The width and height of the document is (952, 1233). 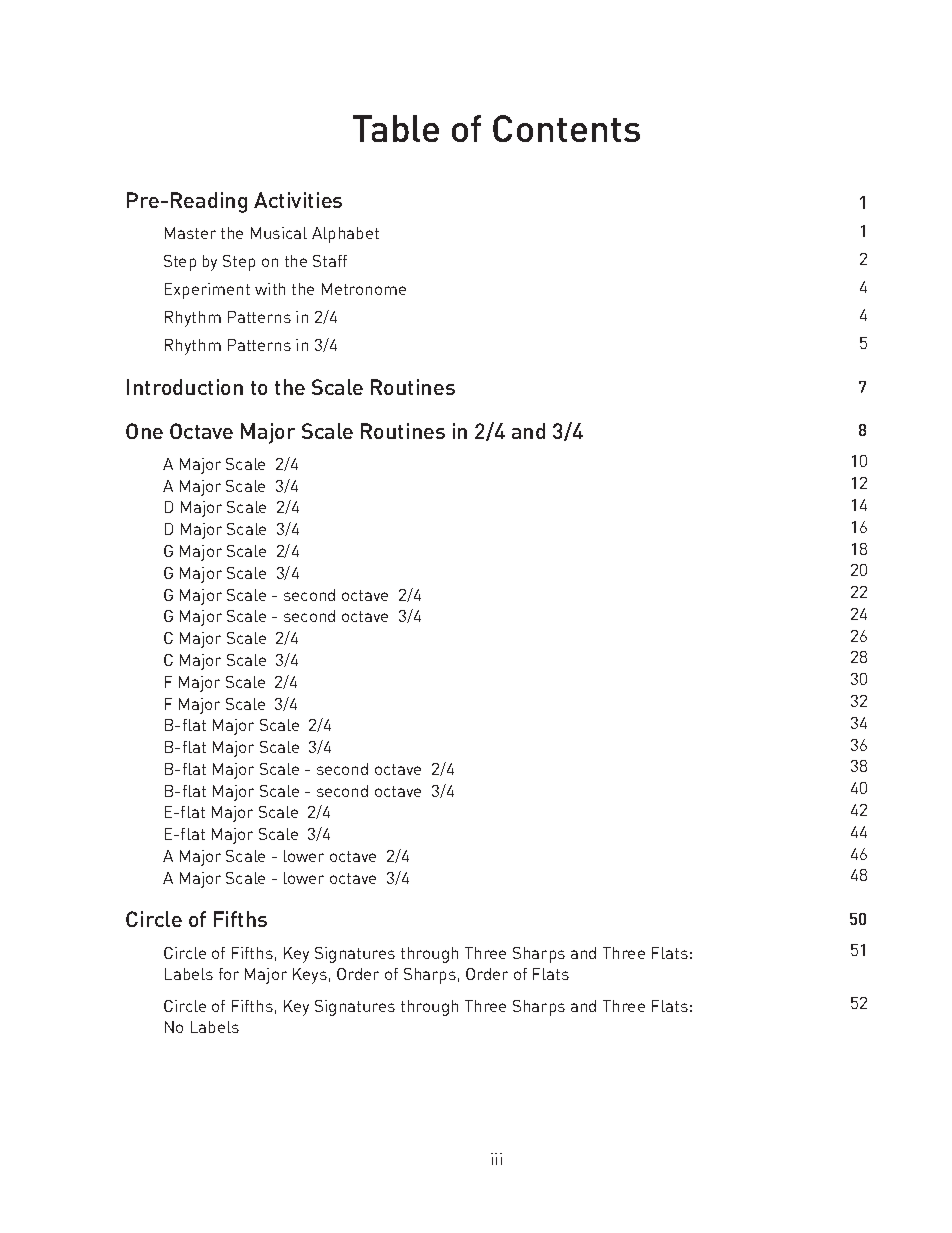 What do you see at coordinates (345, 235) in the document?
I see `Alphabet` at bounding box center [345, 235].
